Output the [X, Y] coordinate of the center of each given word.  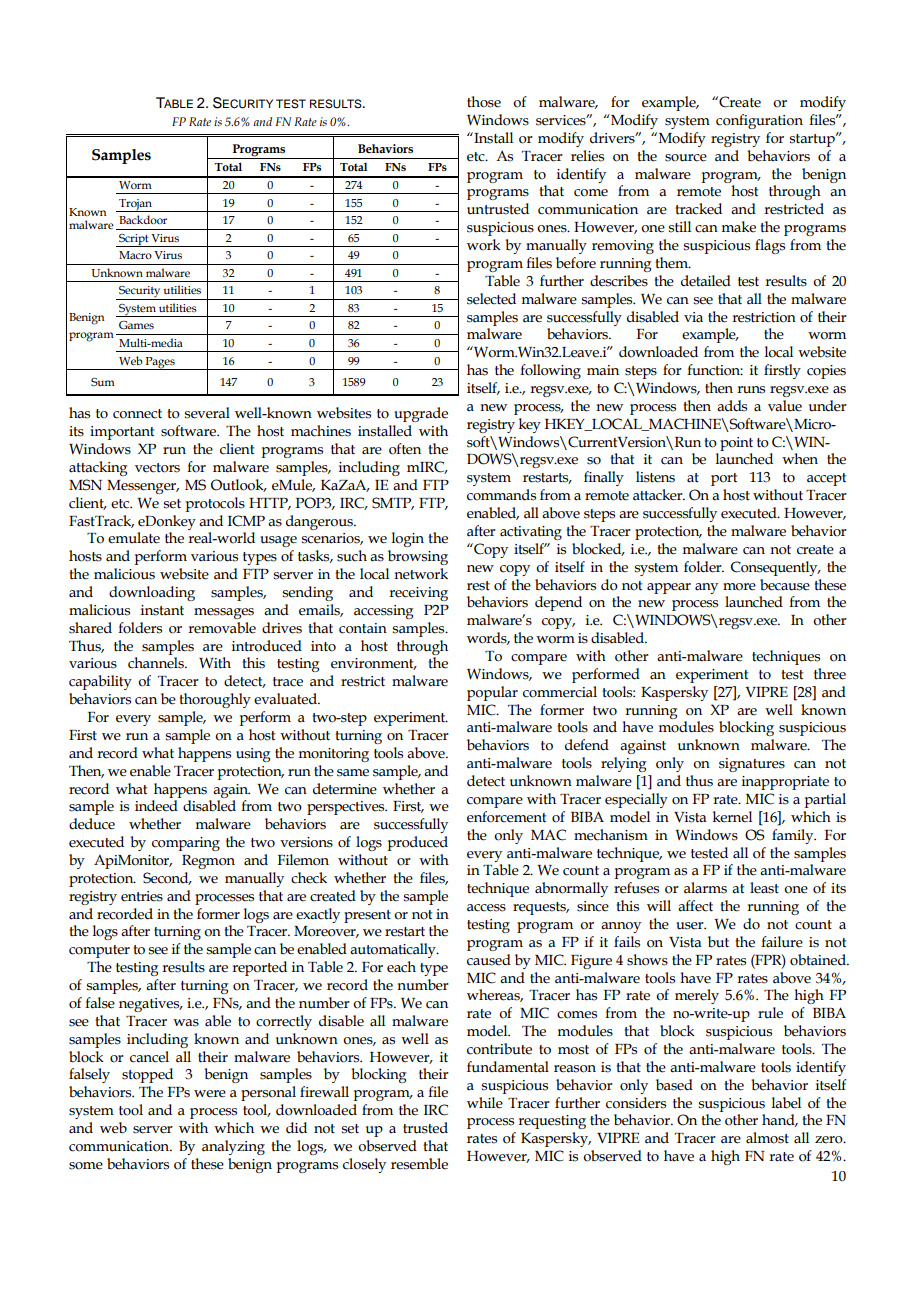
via [693, 317]
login [408, 539]
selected [491, 299]
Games [136, 325]
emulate [134, 538]
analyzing [233, 1147]
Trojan [136, 205]
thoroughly [215, 700]
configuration [759, 121]
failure [782, 942]
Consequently [775, 568]
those [484, 102]
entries [142, 896]
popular [492, 693]
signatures [752, 765]
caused [489, 960]
